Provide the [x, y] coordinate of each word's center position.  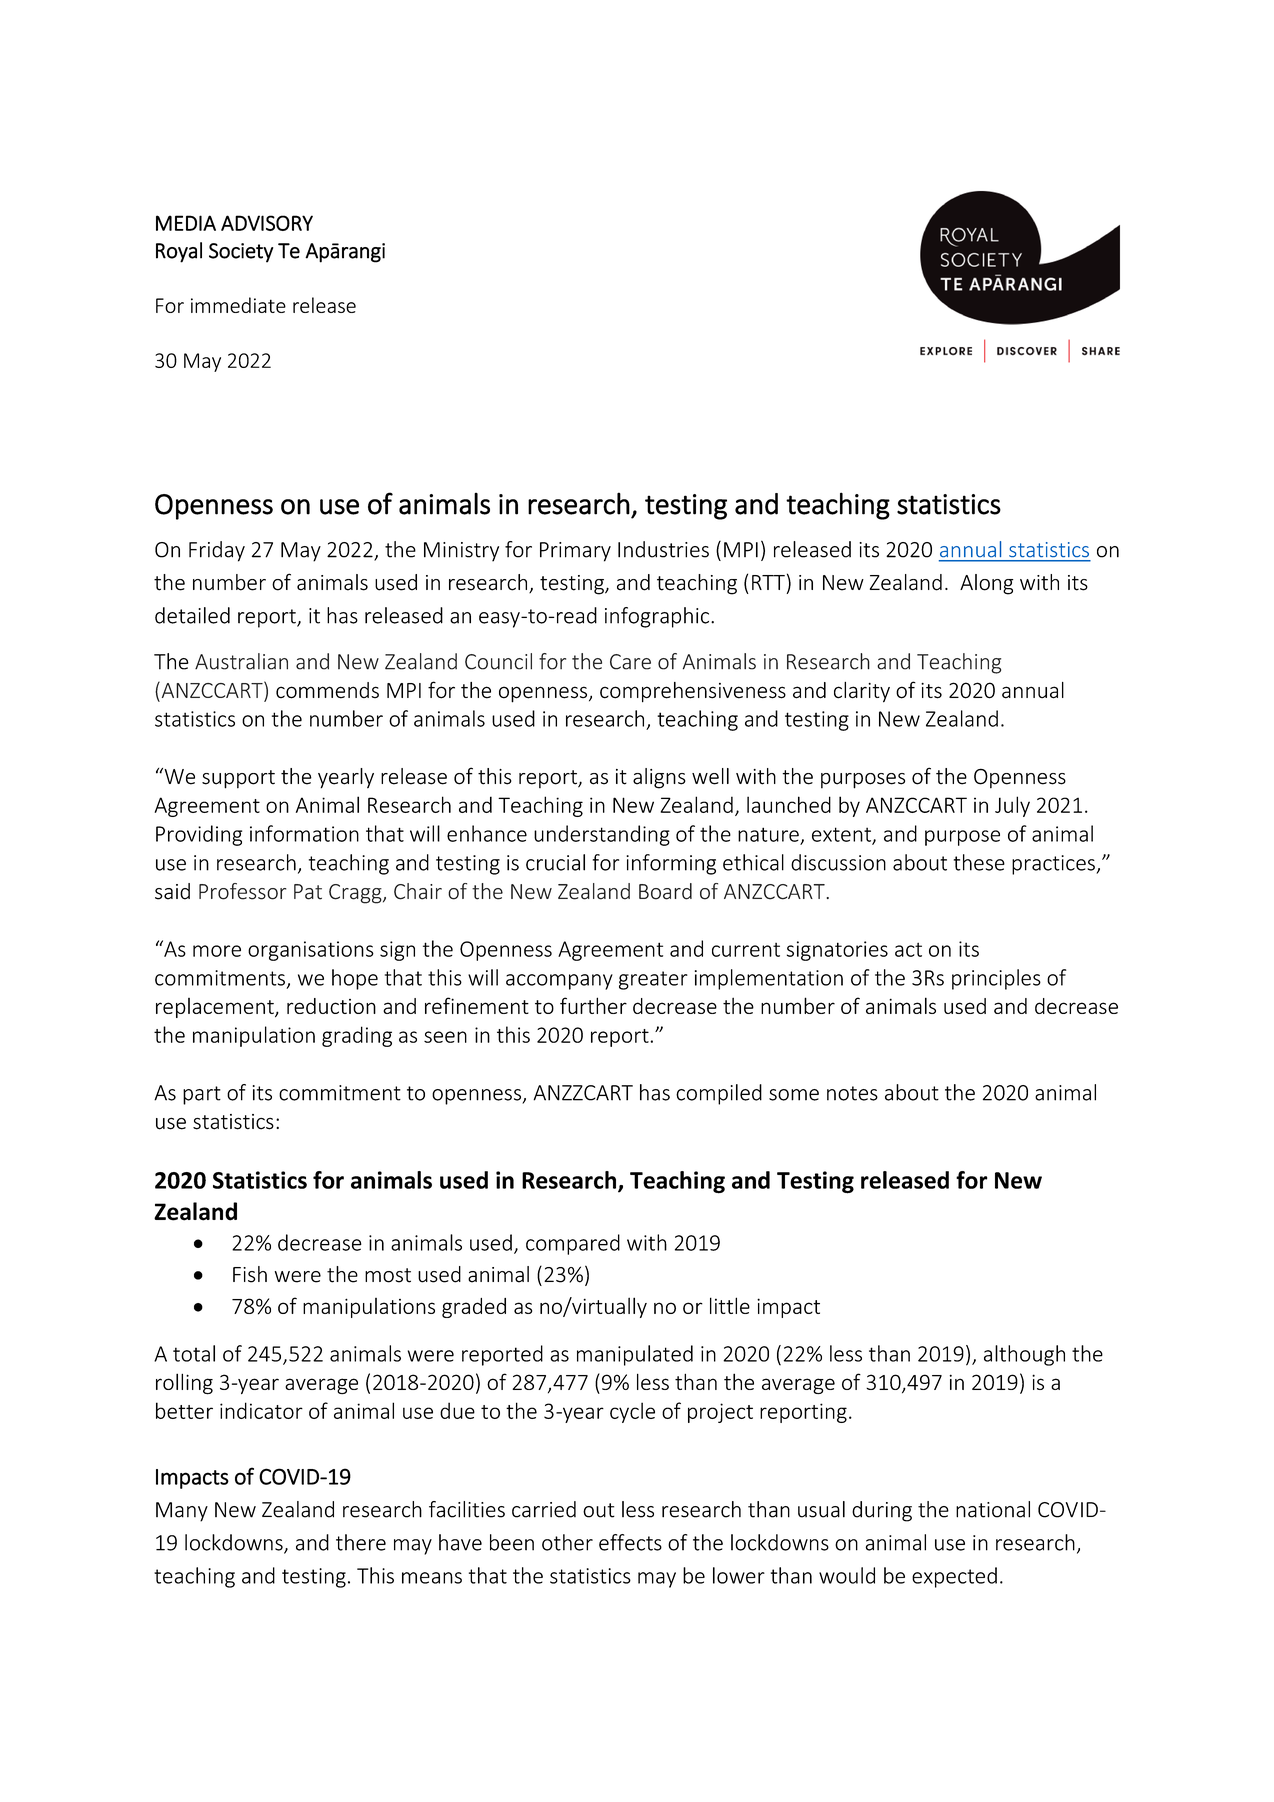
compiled [719, 1094]
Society [241, 253]
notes [852, 1093]
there [361, 1542]
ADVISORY [267, 223]
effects [630, 1542]
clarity [862, 692]
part [202, 1095]
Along [987, 584]
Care [630, 662]
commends [327, 690]
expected [954, 1577]
